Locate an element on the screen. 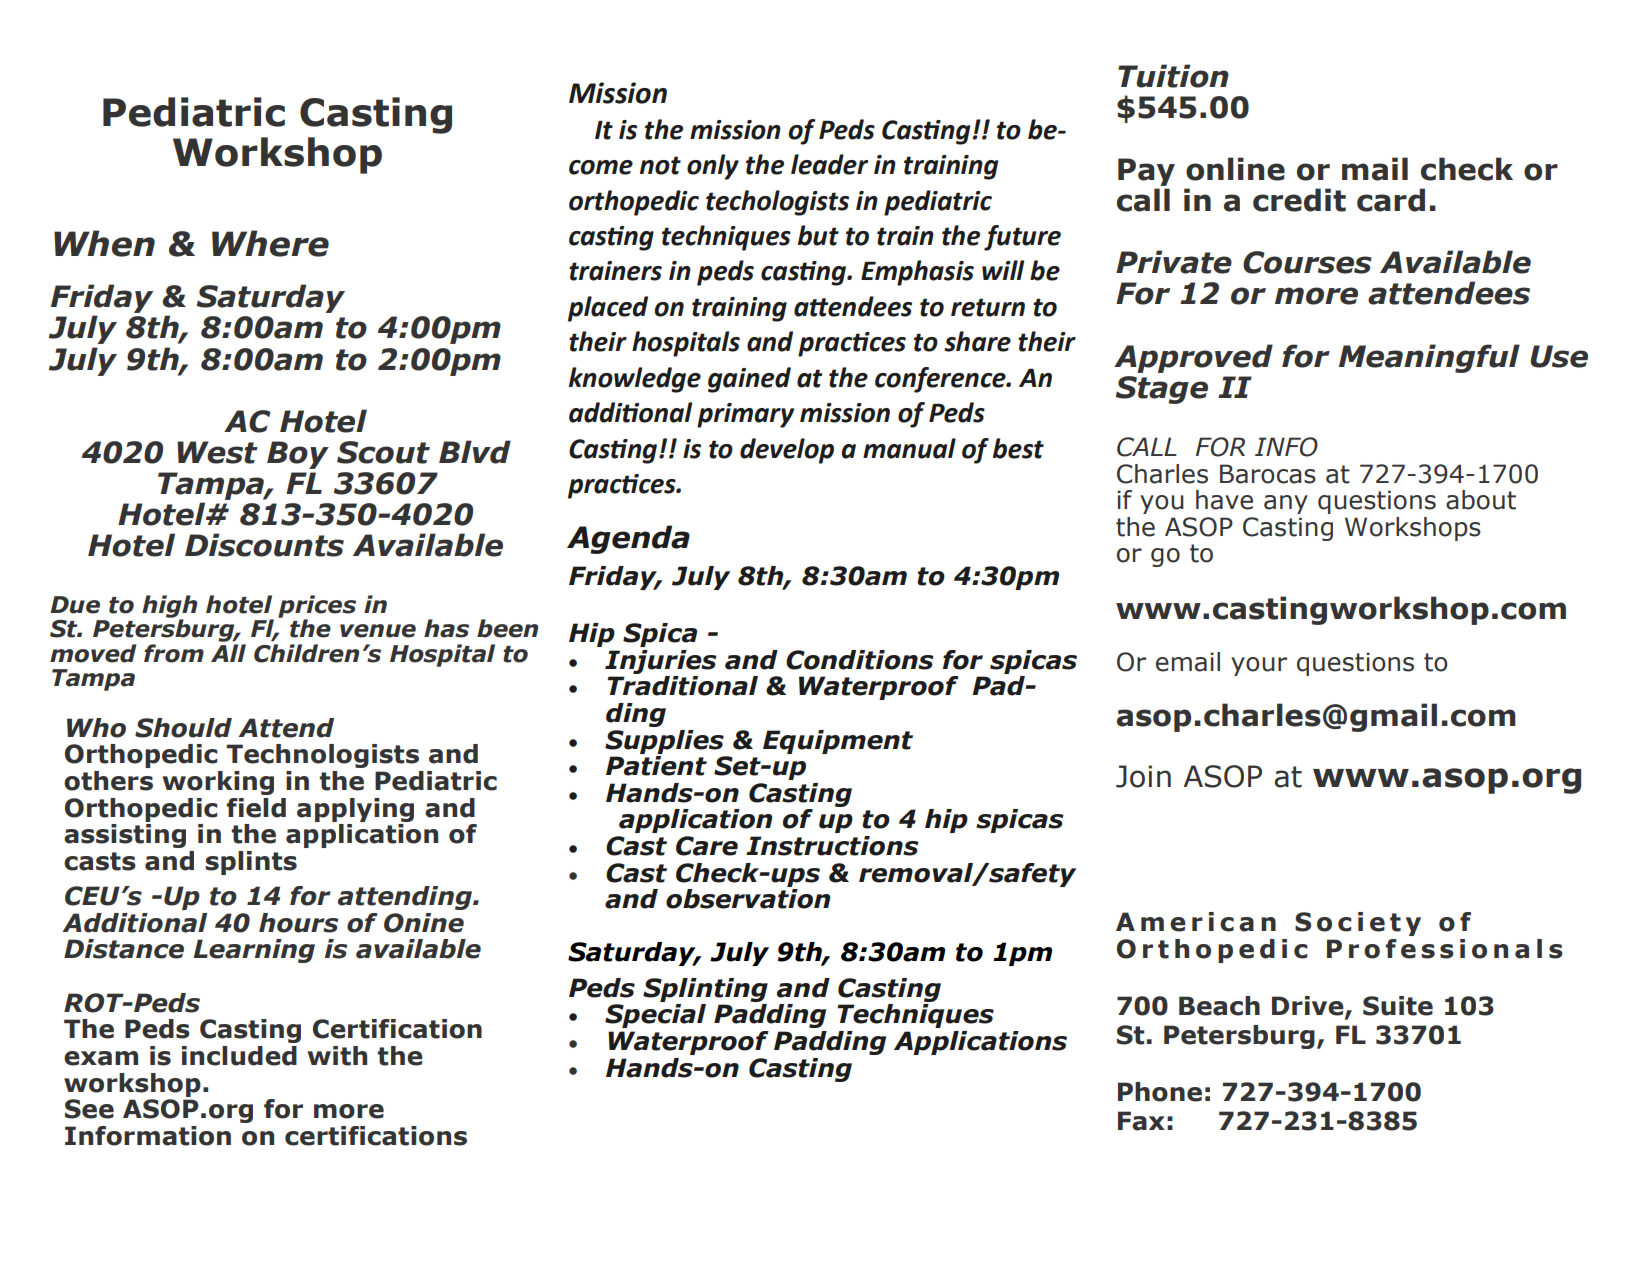 The image size is (1642, 1269). Where is located at coordinates (270, 243).
